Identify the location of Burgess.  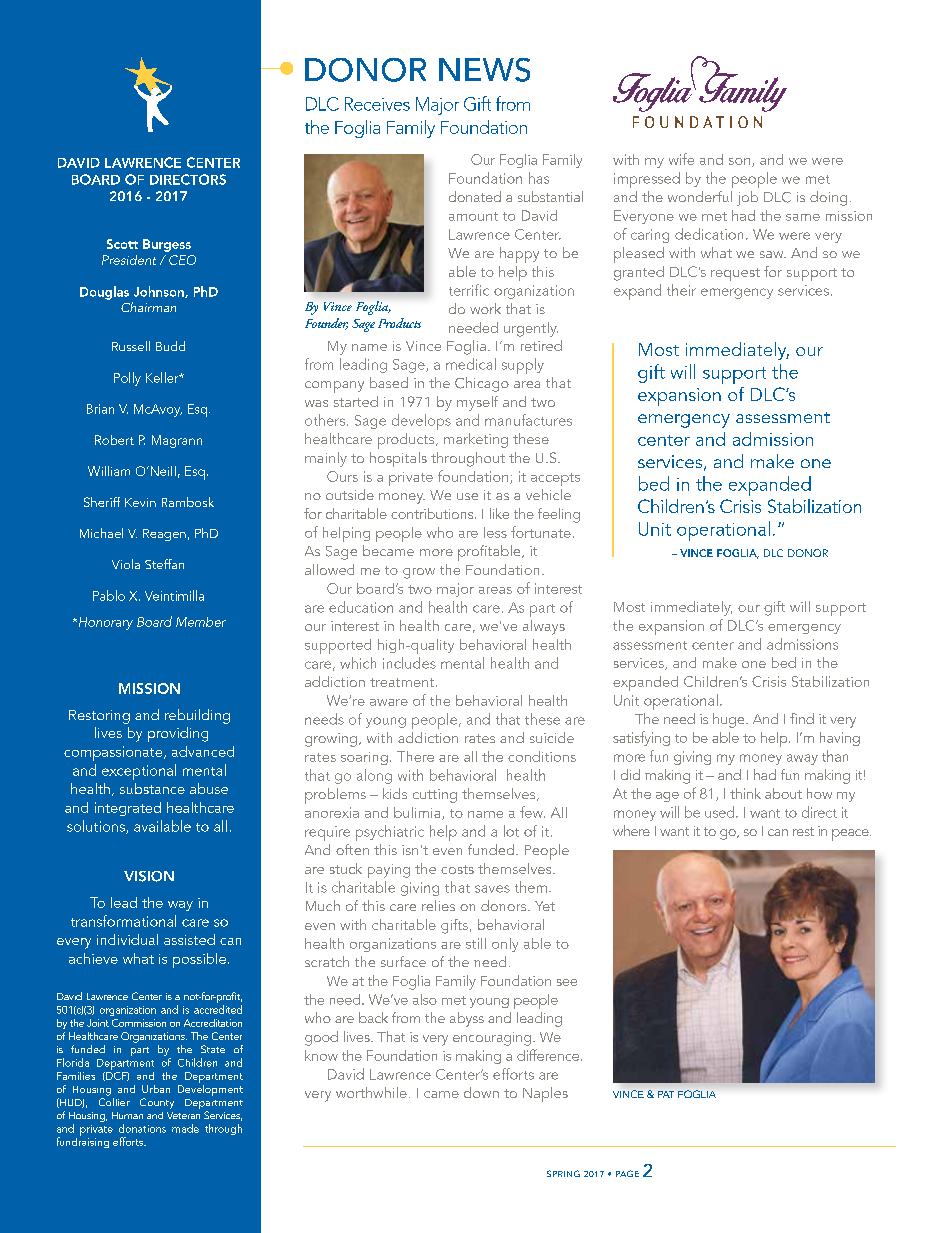
(167, 245).
